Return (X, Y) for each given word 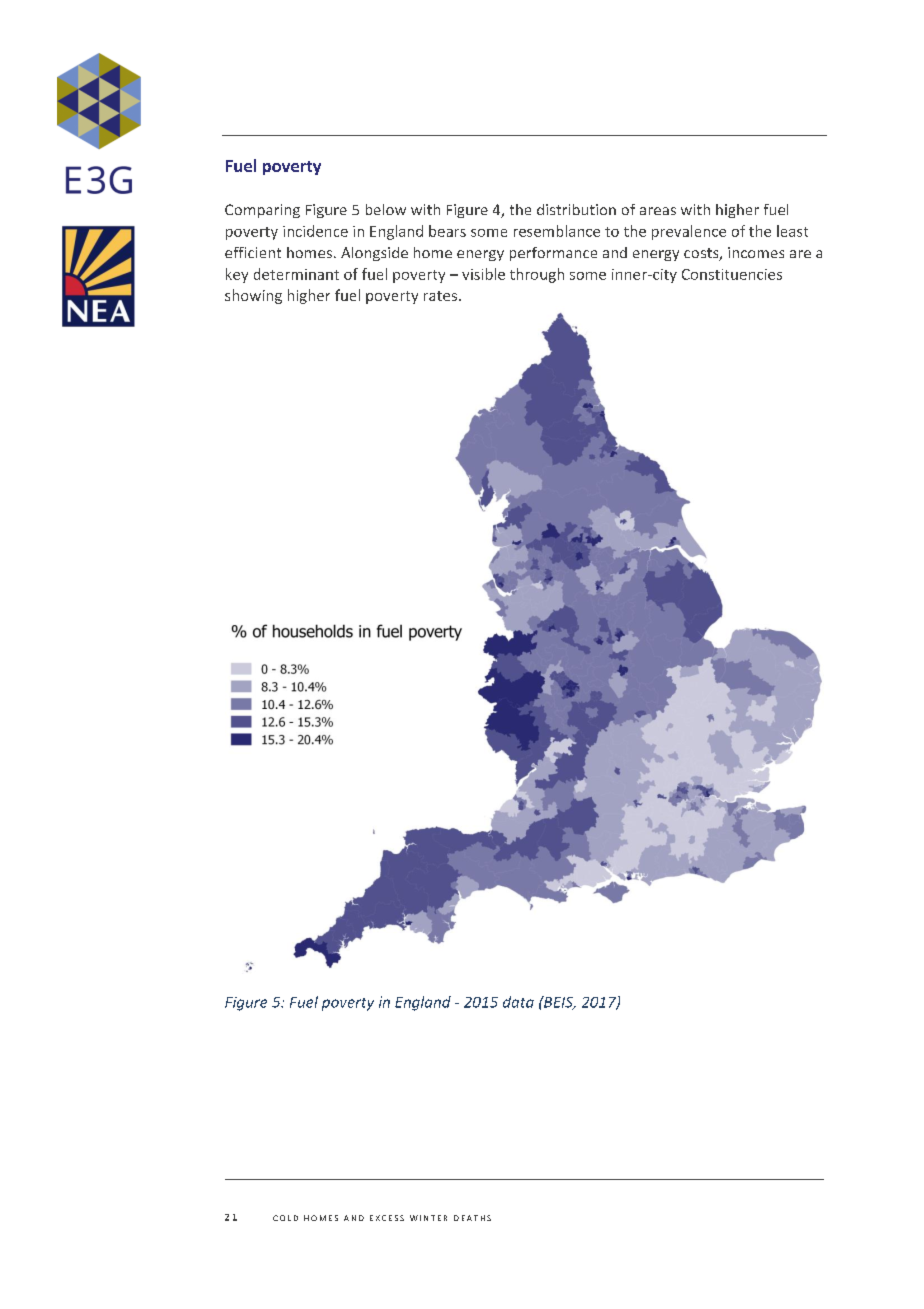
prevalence (689, 232)
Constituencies (732, 274)
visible (483, 274)
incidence (315, 231)
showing (253, 296)
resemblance (557, 231)
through (537, 275)
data (518, 1002)
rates (440, 296)
